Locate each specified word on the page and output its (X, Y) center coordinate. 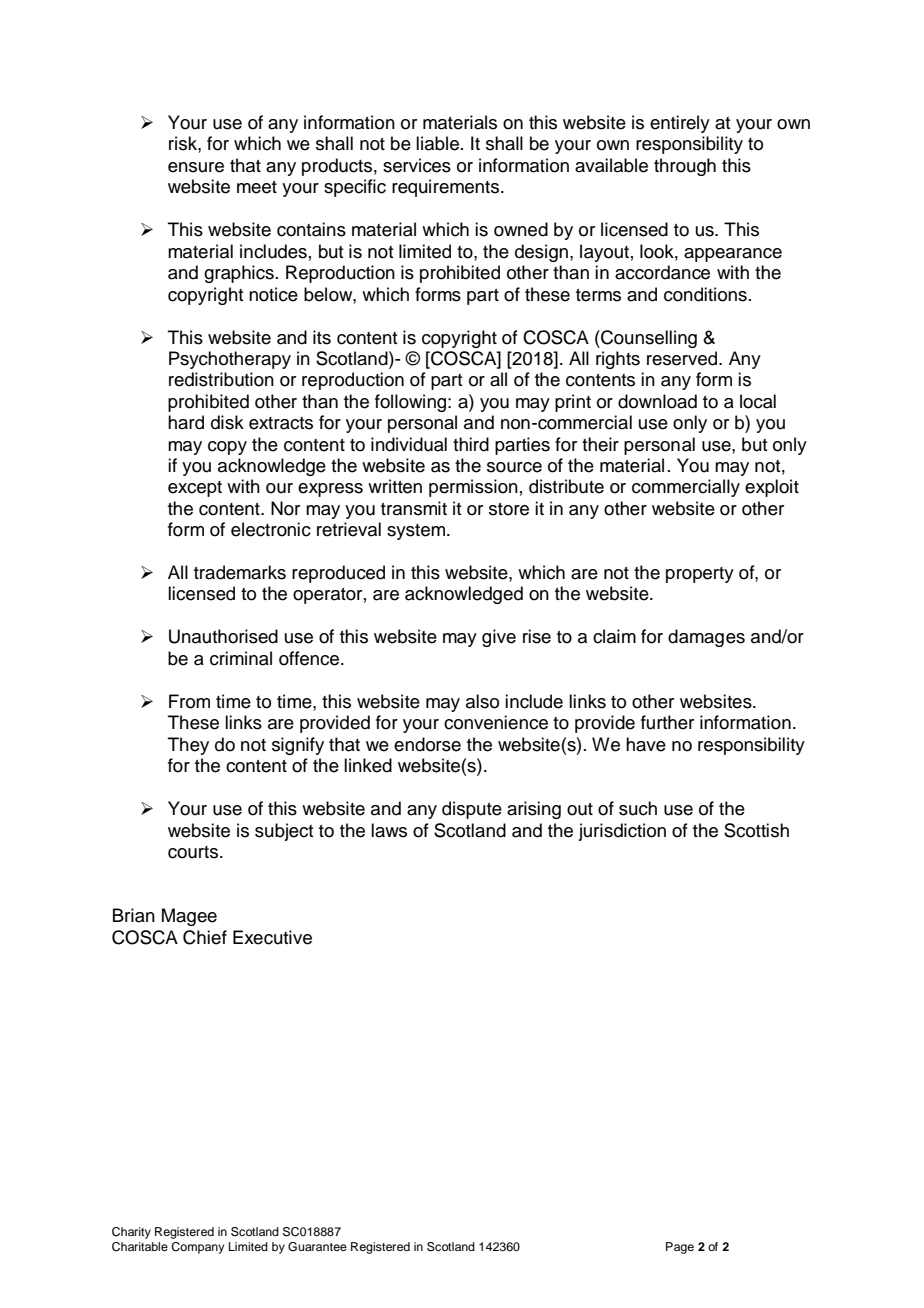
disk (227, 422)
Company (197, 1248)
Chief (205, 937)
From (189, 701)
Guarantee (317, 1247)
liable (439, 143)
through (685, 167)
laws (389, 830)
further (667, 722)
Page (680, 1248)
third (471, 444)
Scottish (756, 830)
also (482, 701)
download (657, 401)
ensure (196, 167)
